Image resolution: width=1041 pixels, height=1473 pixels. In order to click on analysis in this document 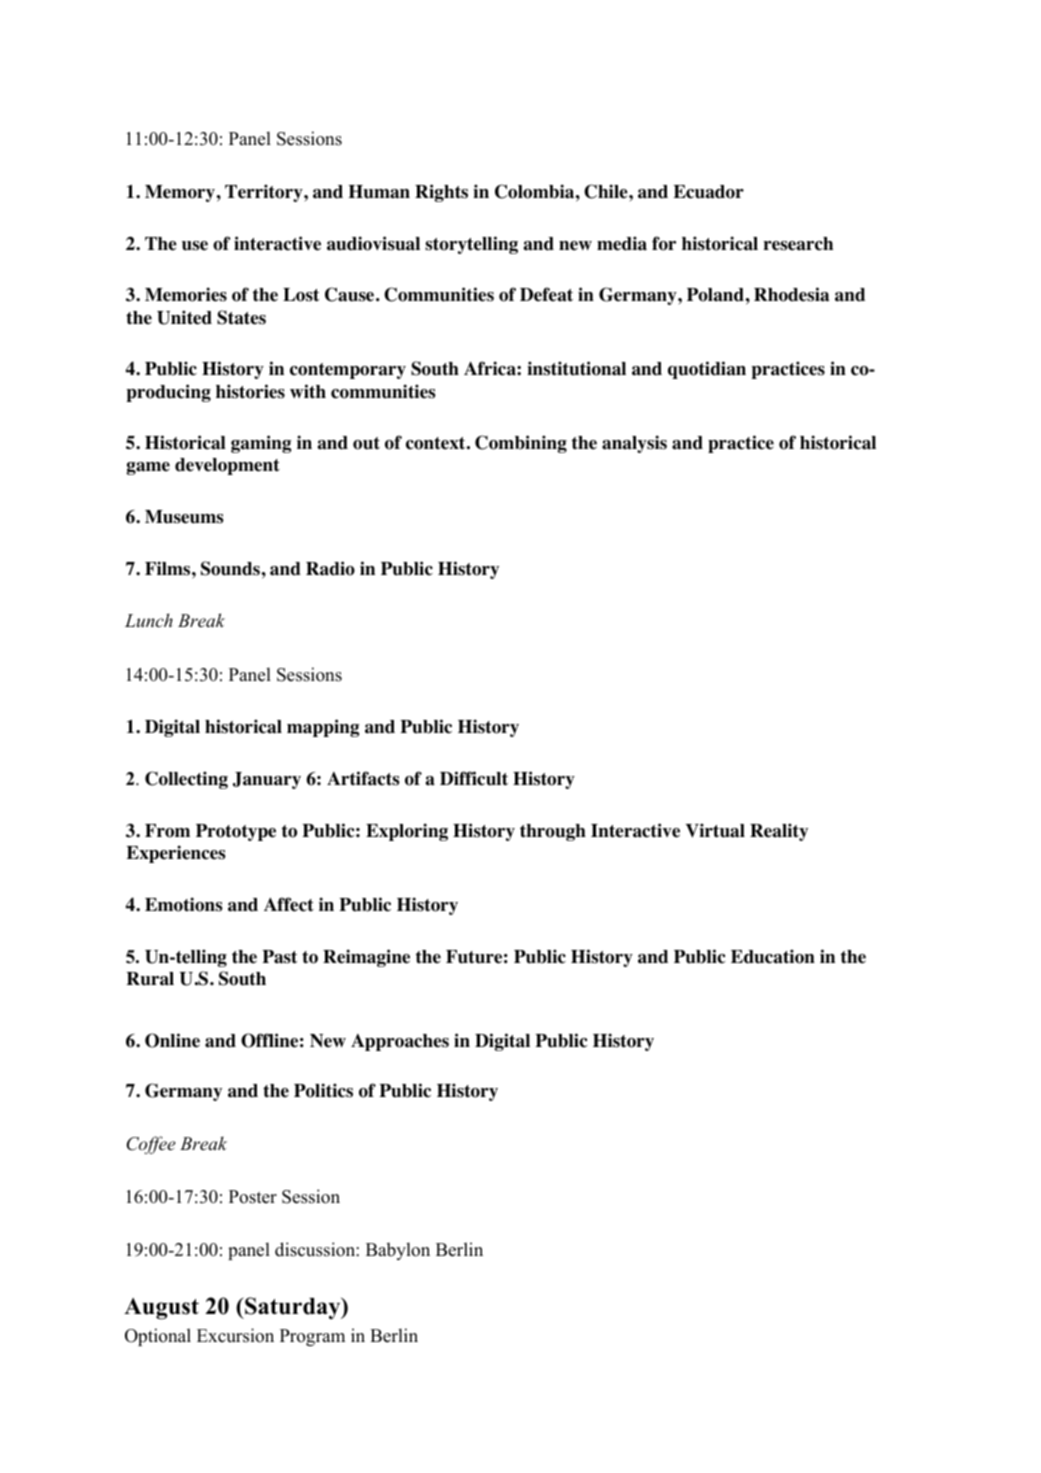, I will do `click(634, 444)`.
